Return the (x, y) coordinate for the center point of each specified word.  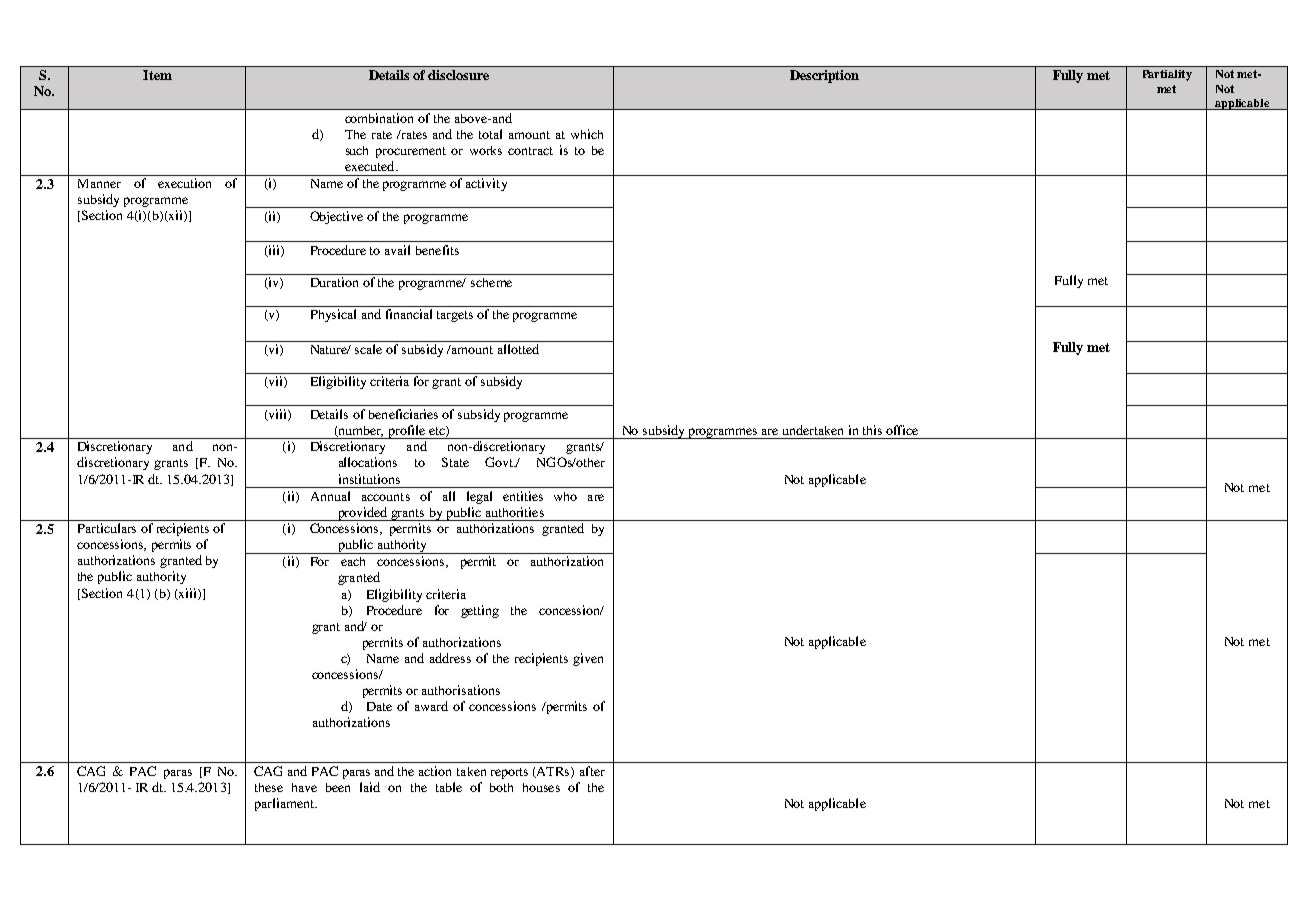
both (501, 787)
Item (157, 75)
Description (824, 76)
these (269, 787)
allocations (368, 462)
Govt (500, 462)
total (490, 134)
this (872, 430)
